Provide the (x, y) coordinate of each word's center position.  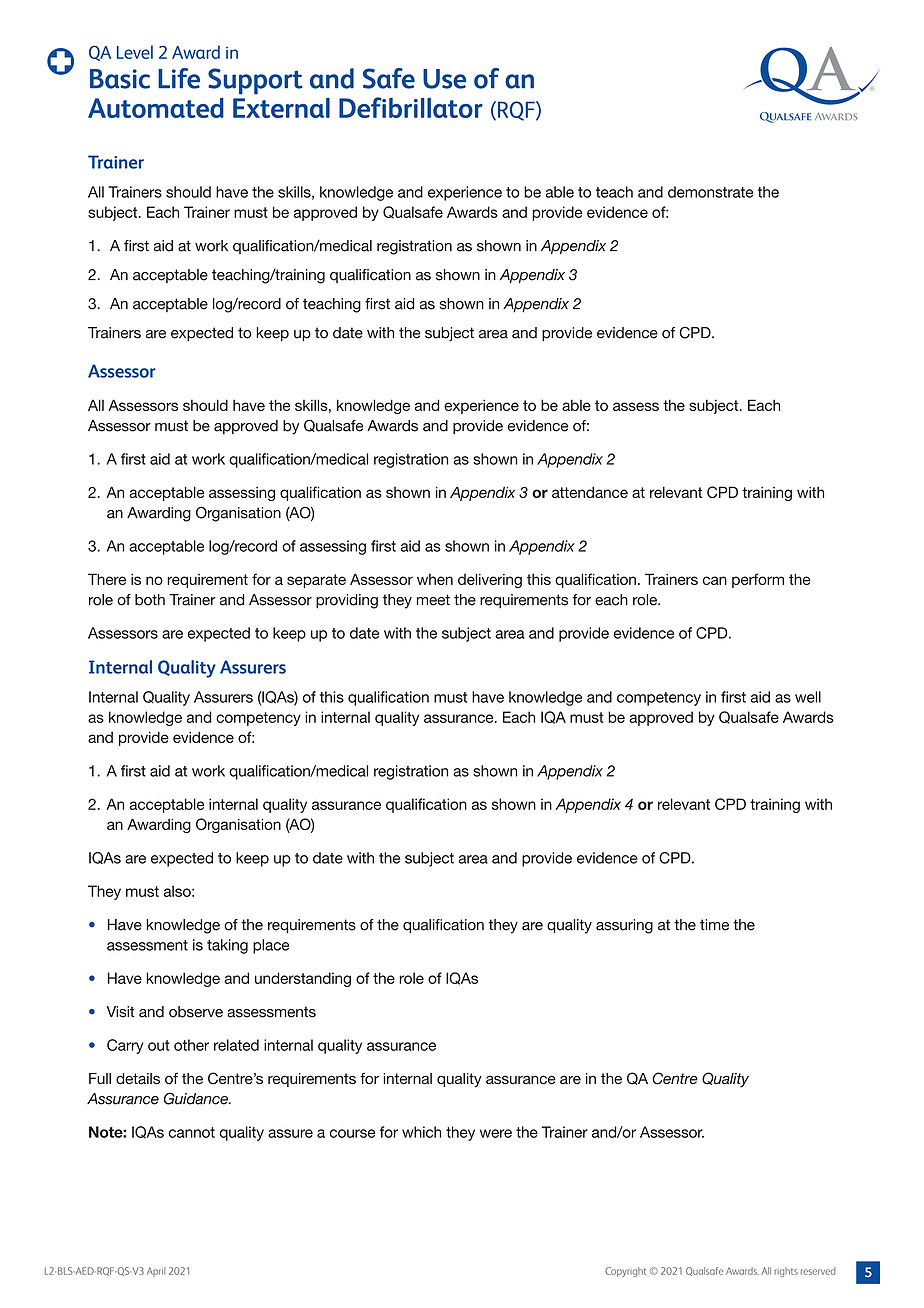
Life (179, 78)
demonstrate (710, 192)
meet (433, 600)
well (808, 697)
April (156, 1272)
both (150, 600)
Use (444, 79)
